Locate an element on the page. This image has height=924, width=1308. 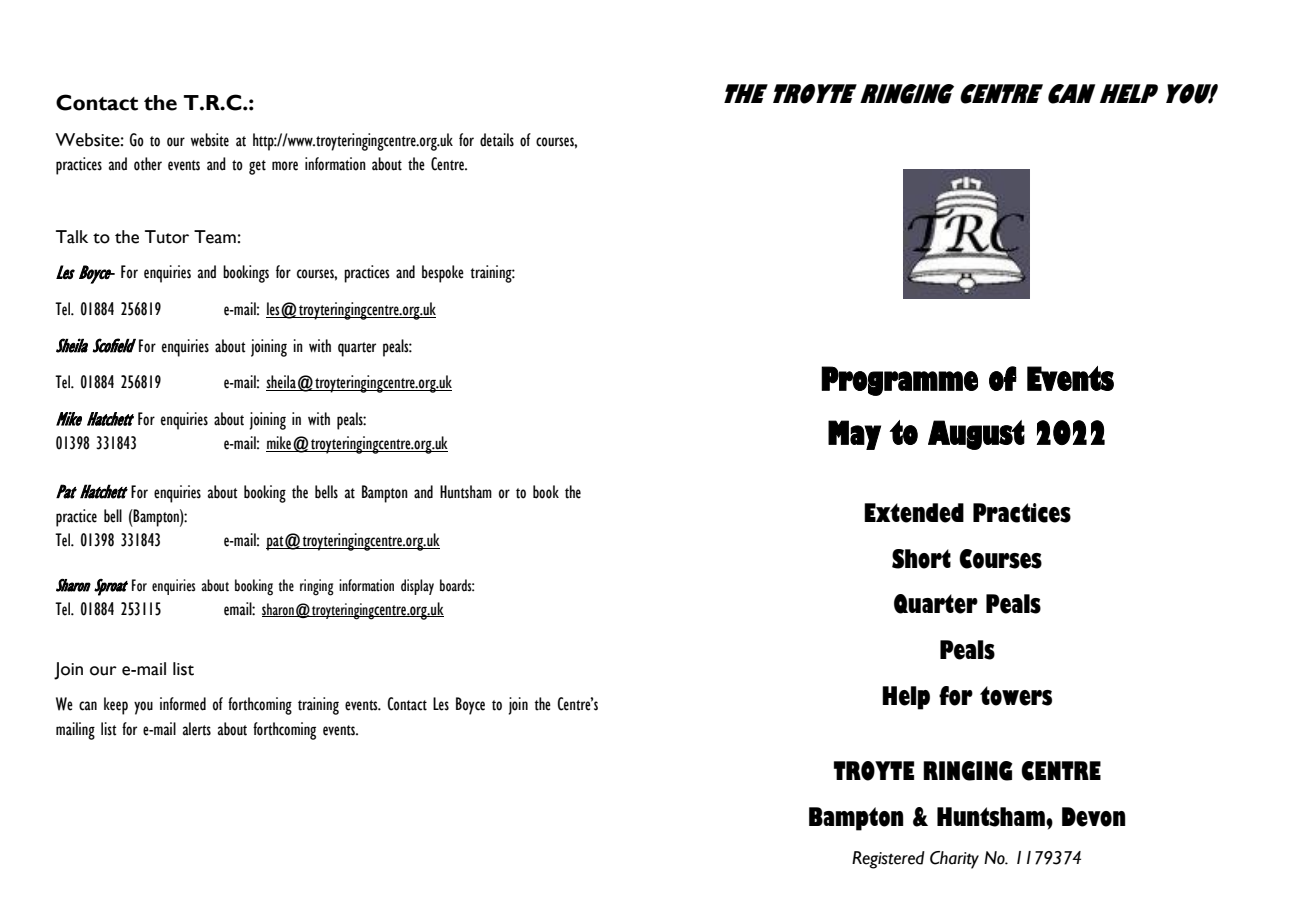
display is located at coordinates (417, 587).
